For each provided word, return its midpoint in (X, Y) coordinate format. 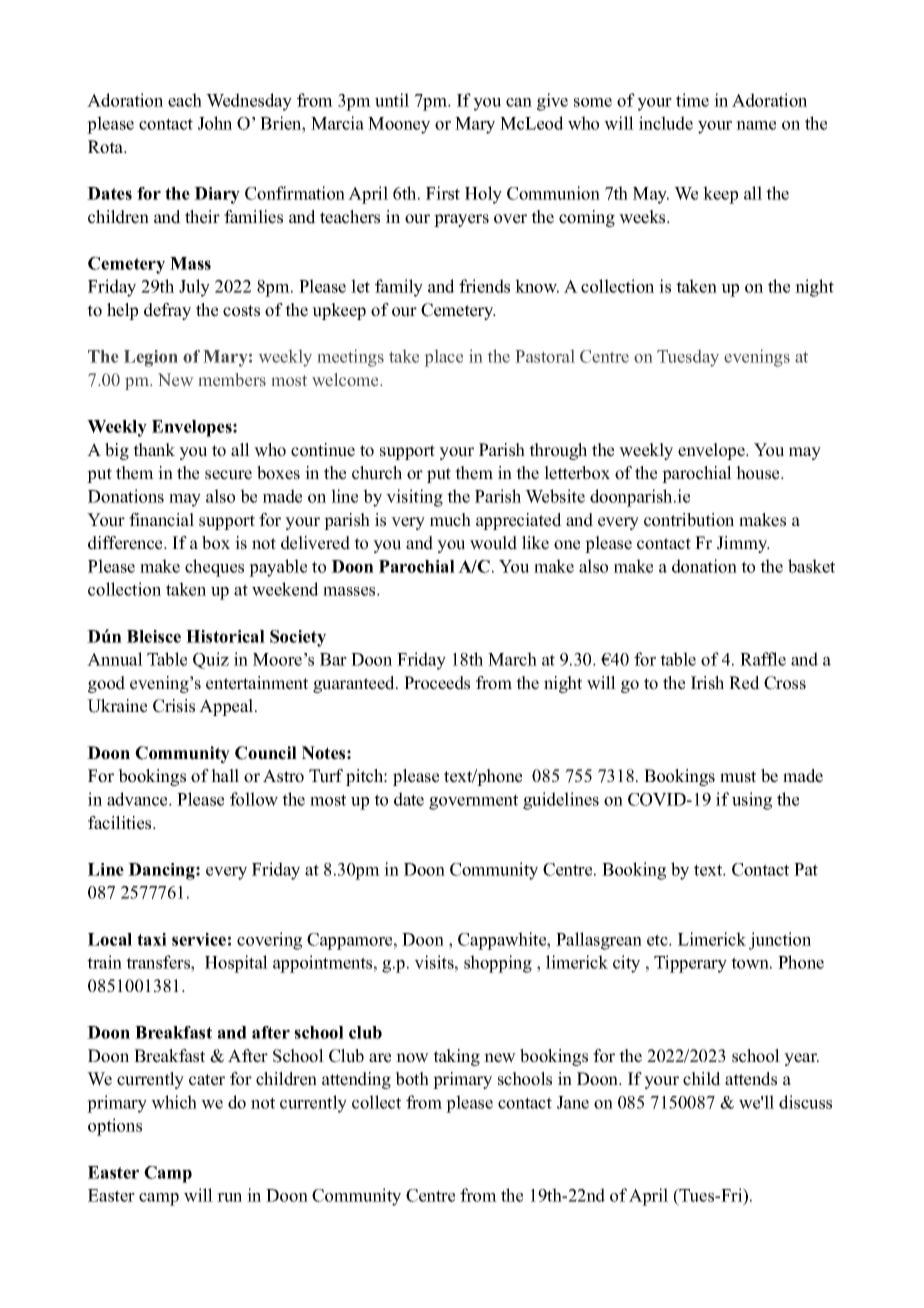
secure (228, 475)
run (229, 1197)
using (752, 801)
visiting (414, 498)
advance (138, 799)
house (759, 473)
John (215, 123)
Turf (326, 776)
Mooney (399, 125)
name (756, 125)
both (412, 1079)
